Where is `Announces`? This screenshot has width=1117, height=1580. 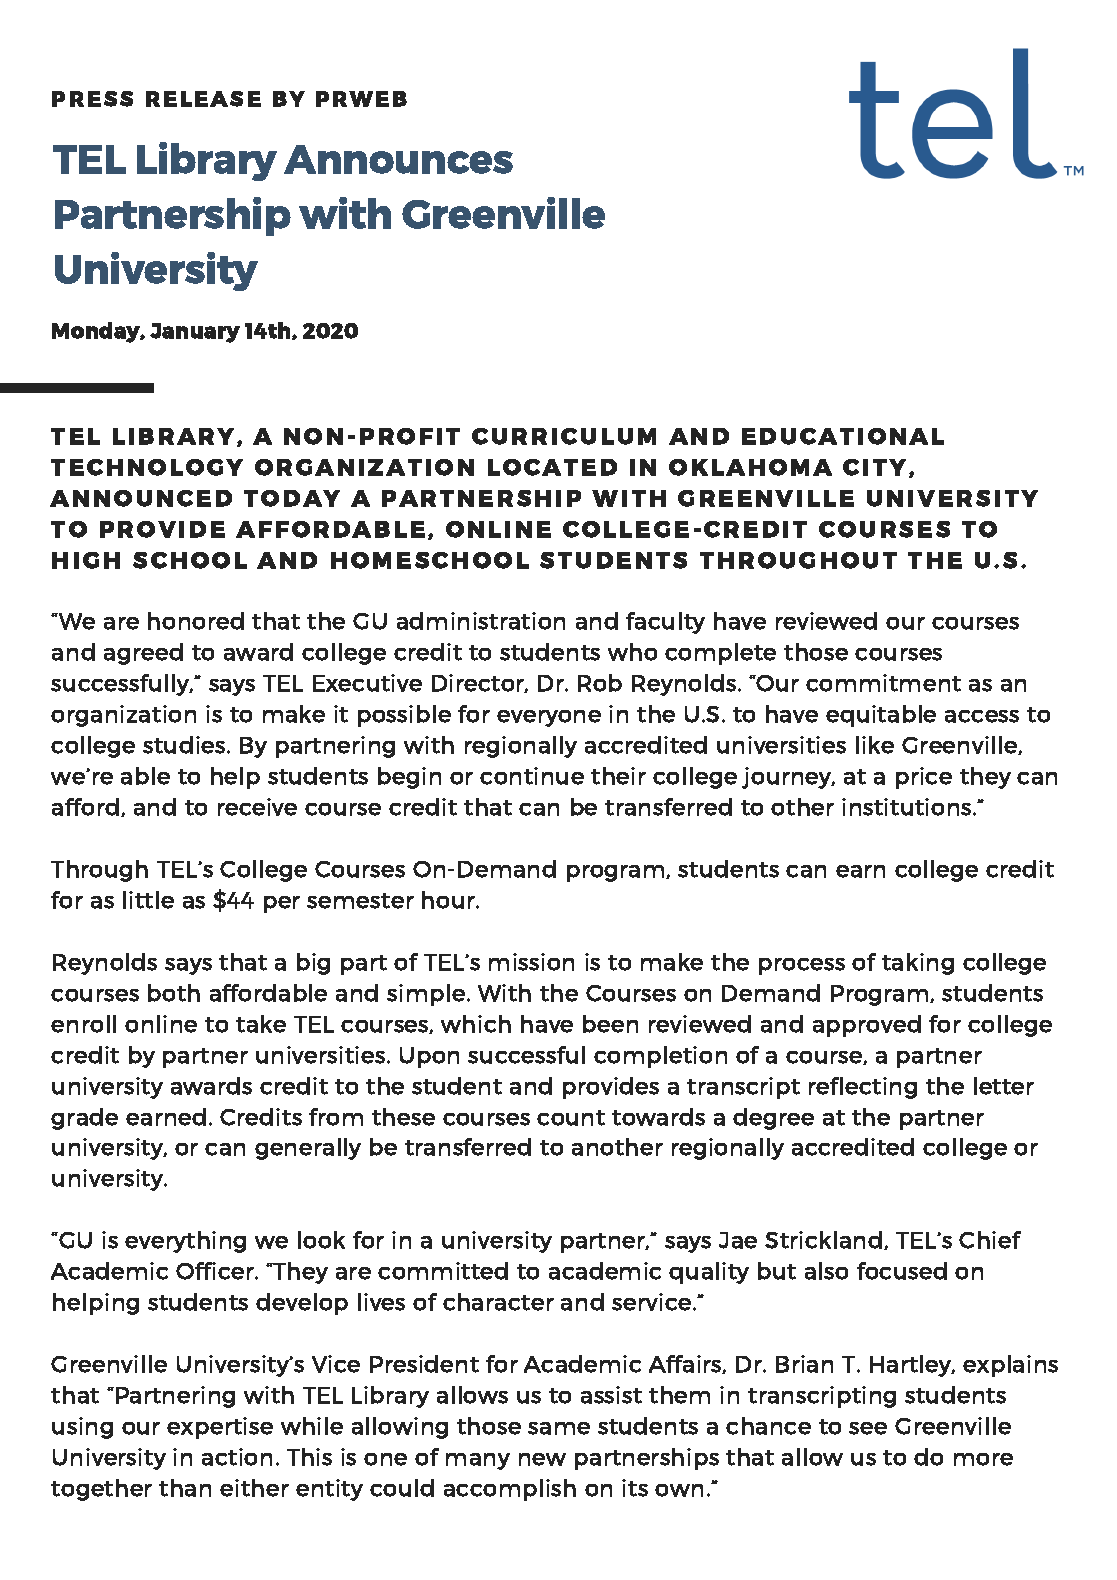
Announces is located at coordinates (398, 159).
